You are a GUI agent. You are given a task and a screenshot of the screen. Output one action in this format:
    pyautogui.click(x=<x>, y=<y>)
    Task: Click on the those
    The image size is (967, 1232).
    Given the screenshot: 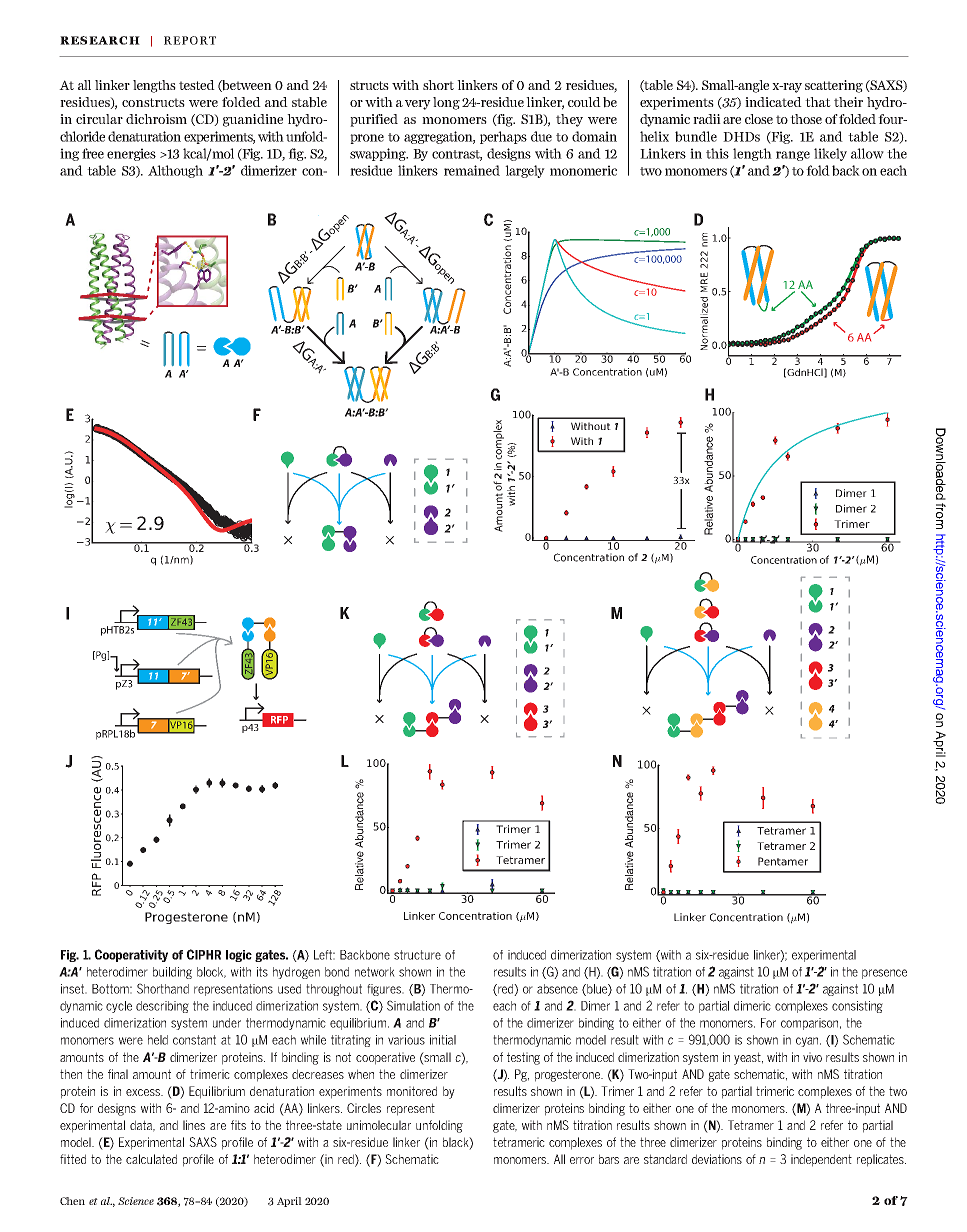 What is the action you would take?
    pyautogui.click(x=806, y=119)
